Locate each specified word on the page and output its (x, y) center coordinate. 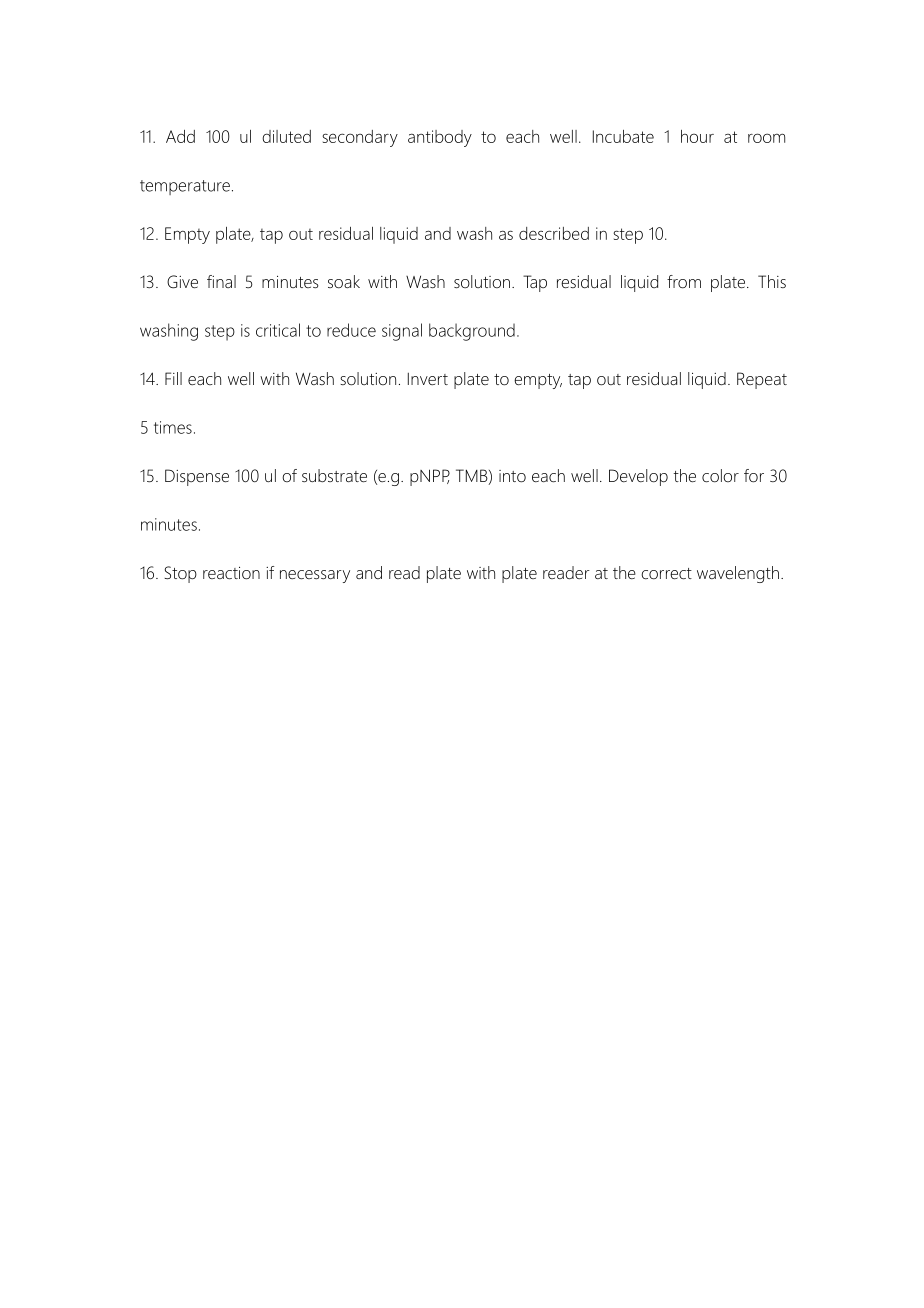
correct (666, 574)
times (173, 427)
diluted (286, 136)
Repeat (762, 380)
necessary (315, 576)
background (472, 332)
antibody (440, 138)
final (221, 281)
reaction (231, 573)
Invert (428, 379)
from (684, 282)
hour (697, 136)
